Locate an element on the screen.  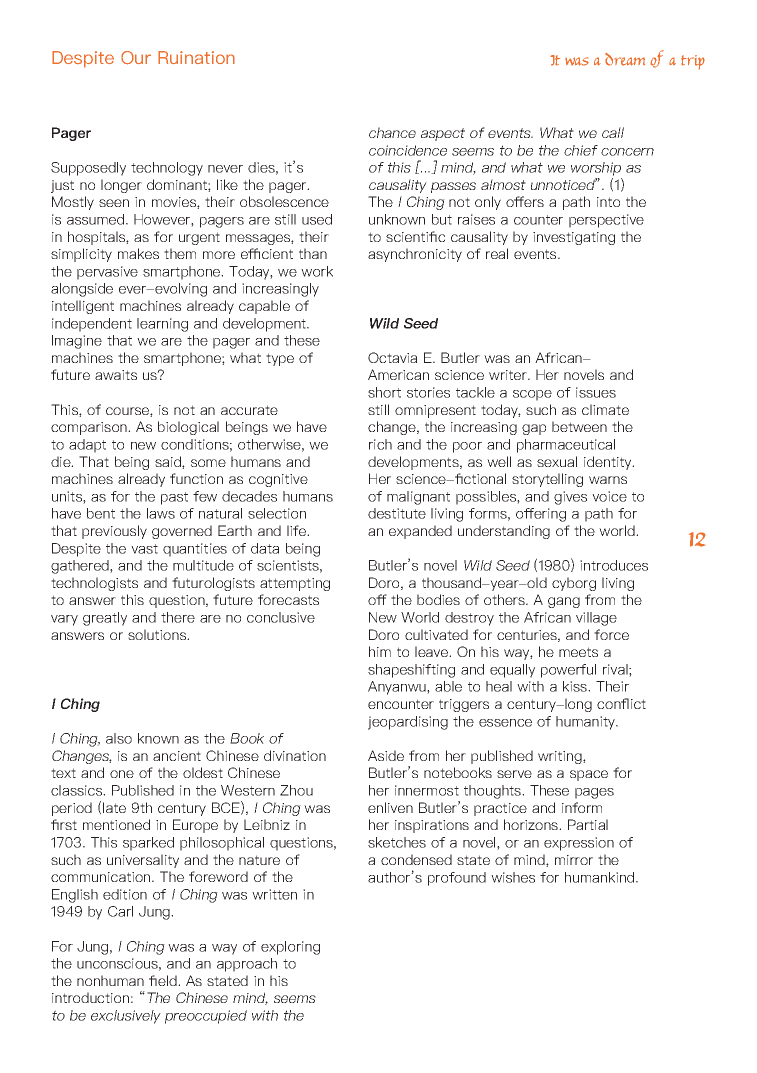
offers is located at coordinates (525, 201).
